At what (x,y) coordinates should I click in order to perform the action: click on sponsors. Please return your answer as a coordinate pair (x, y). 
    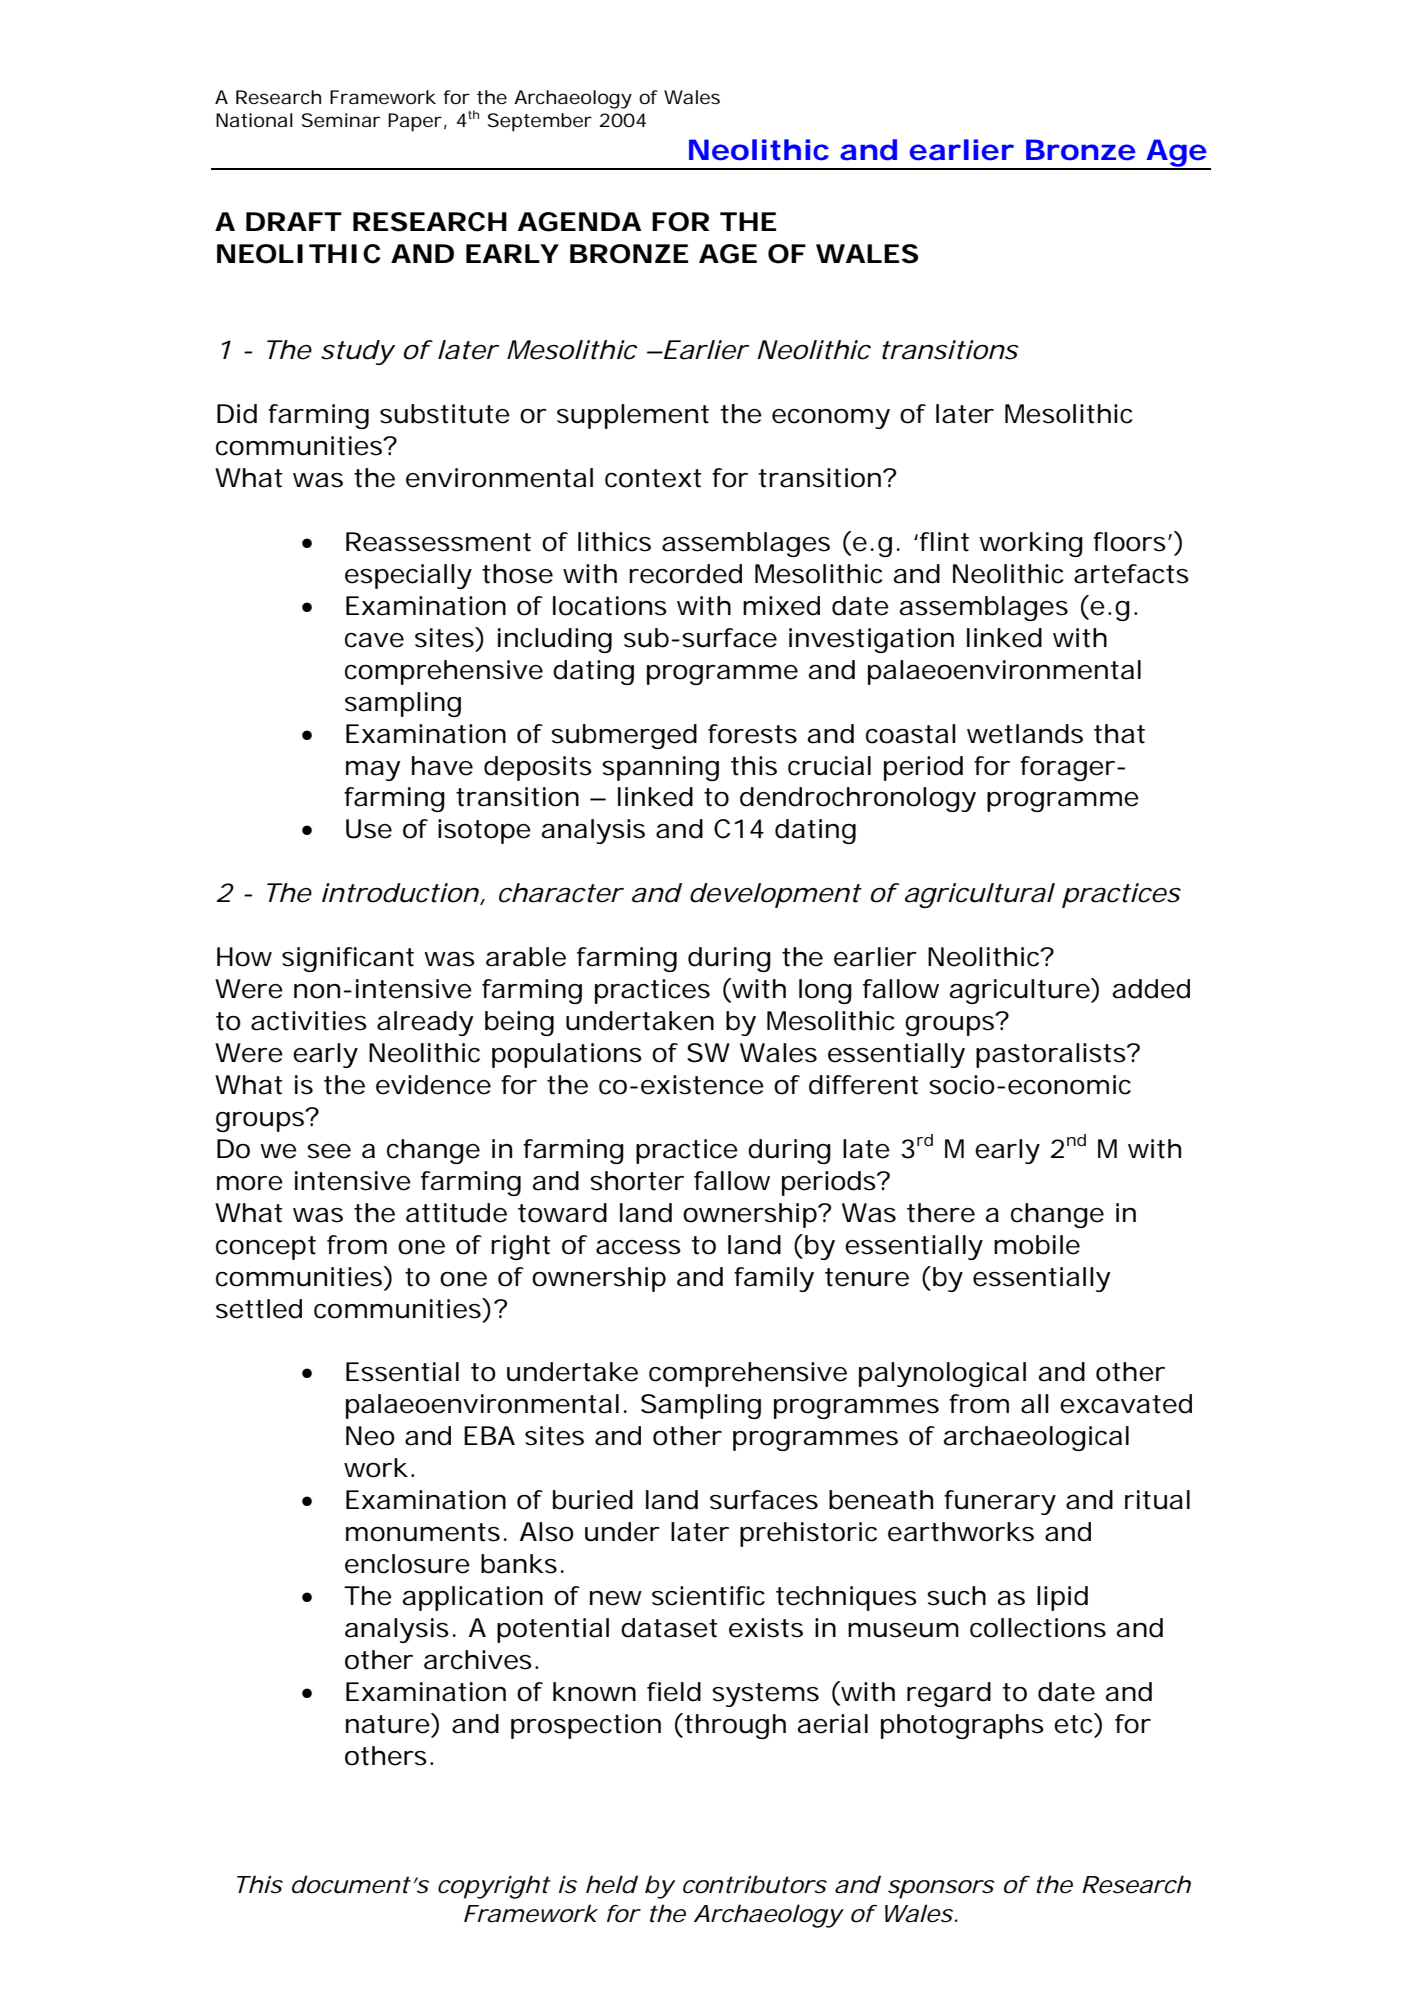
    Looking at the image, I should click on (941, 1889).
